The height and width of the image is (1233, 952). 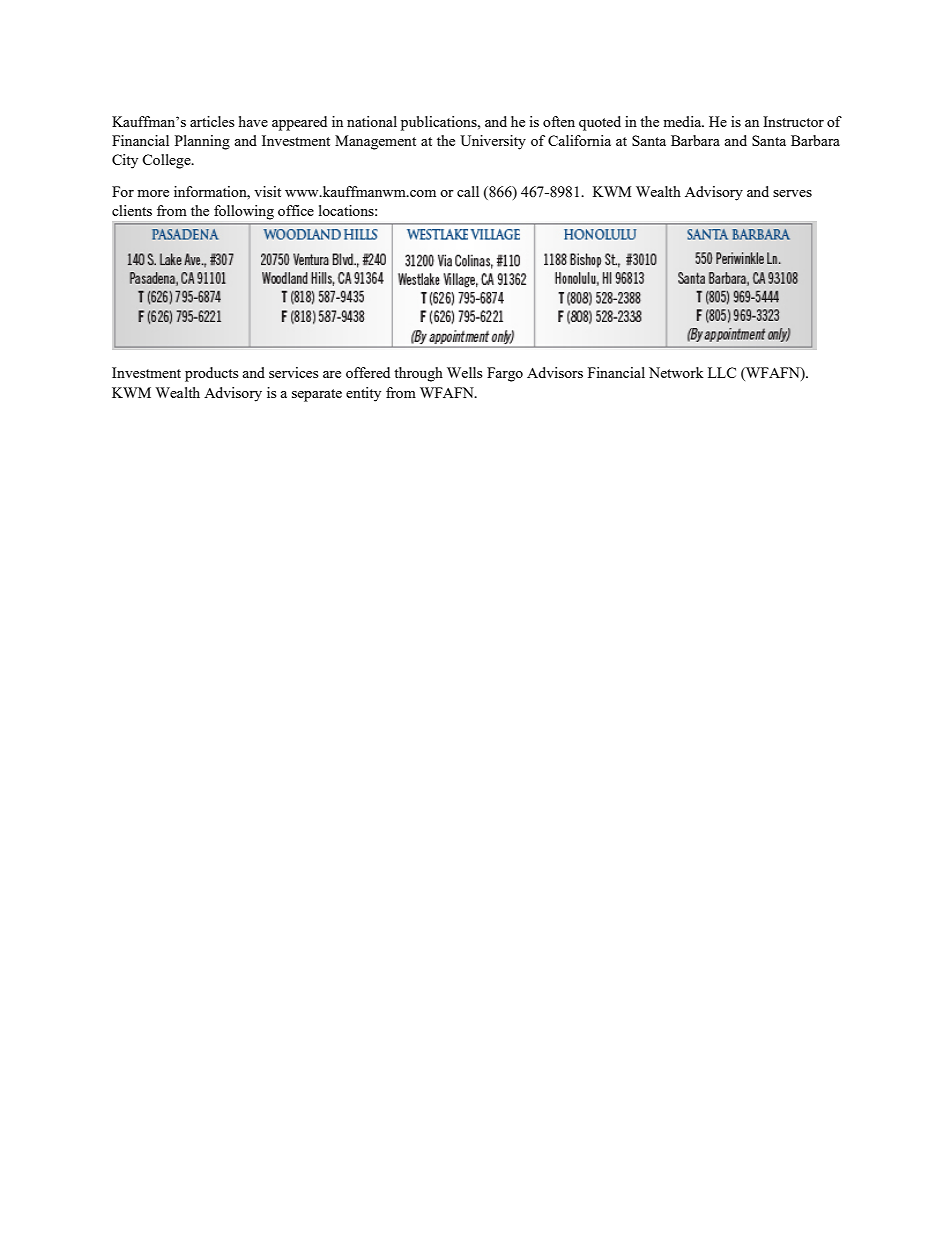 I want to click on Wells, so click(x=464, y=372).
